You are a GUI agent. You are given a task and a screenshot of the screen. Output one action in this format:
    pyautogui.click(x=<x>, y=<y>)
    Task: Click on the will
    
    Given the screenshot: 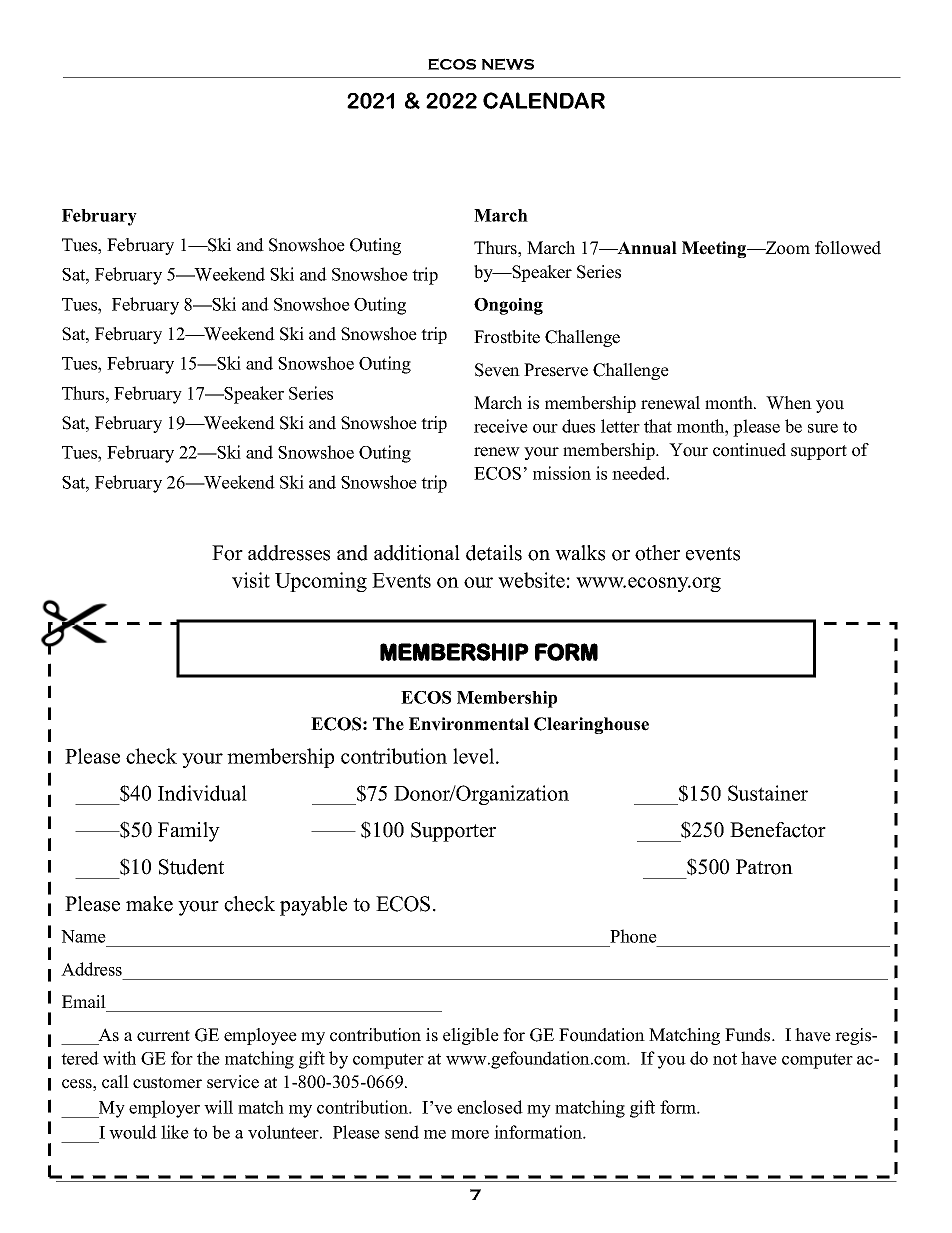 What is the action you would take?
    pyautogui.click(x=218, y=1107)
